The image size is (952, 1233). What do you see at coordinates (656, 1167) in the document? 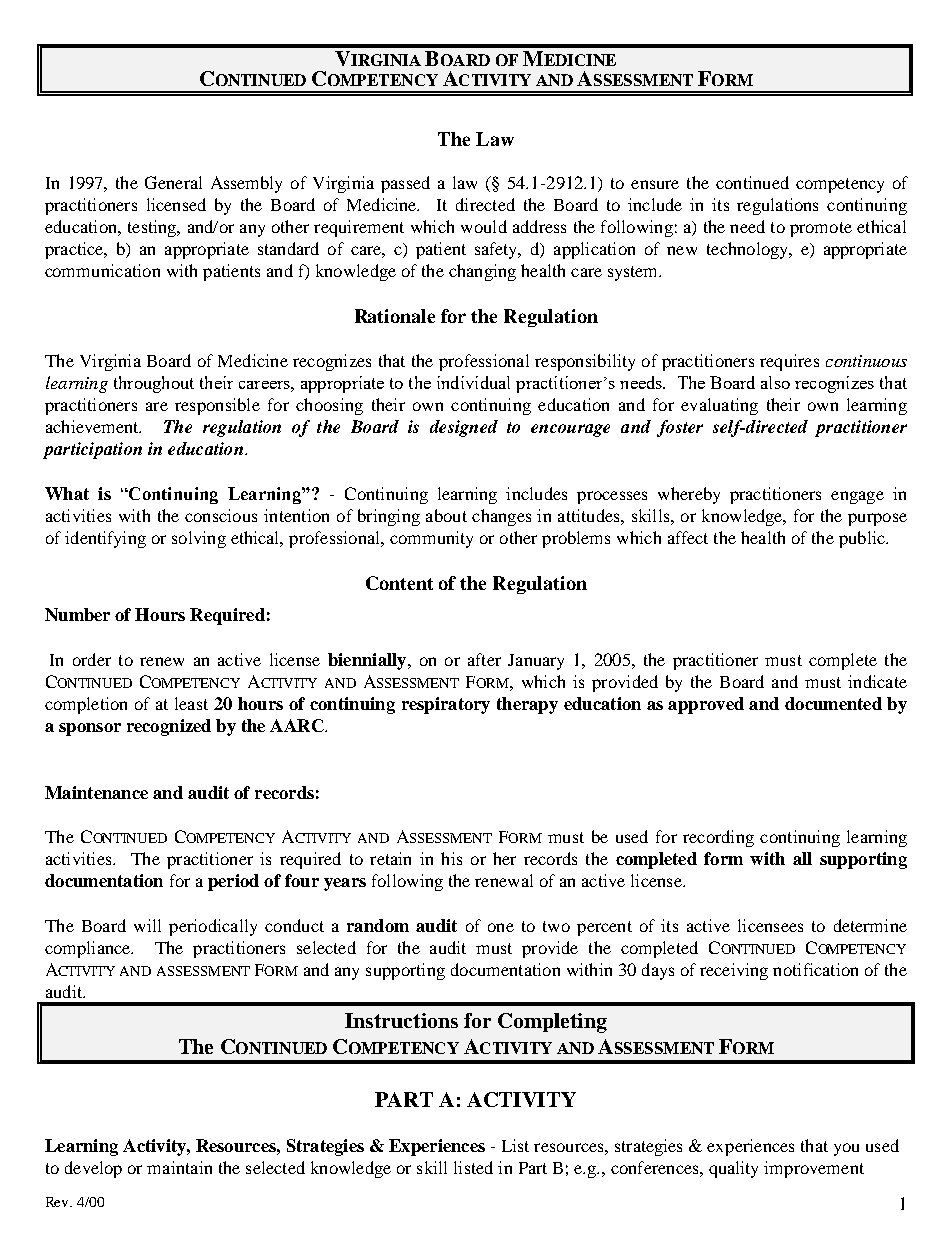
I see `conferences` at bounding box center [656, 1167].
